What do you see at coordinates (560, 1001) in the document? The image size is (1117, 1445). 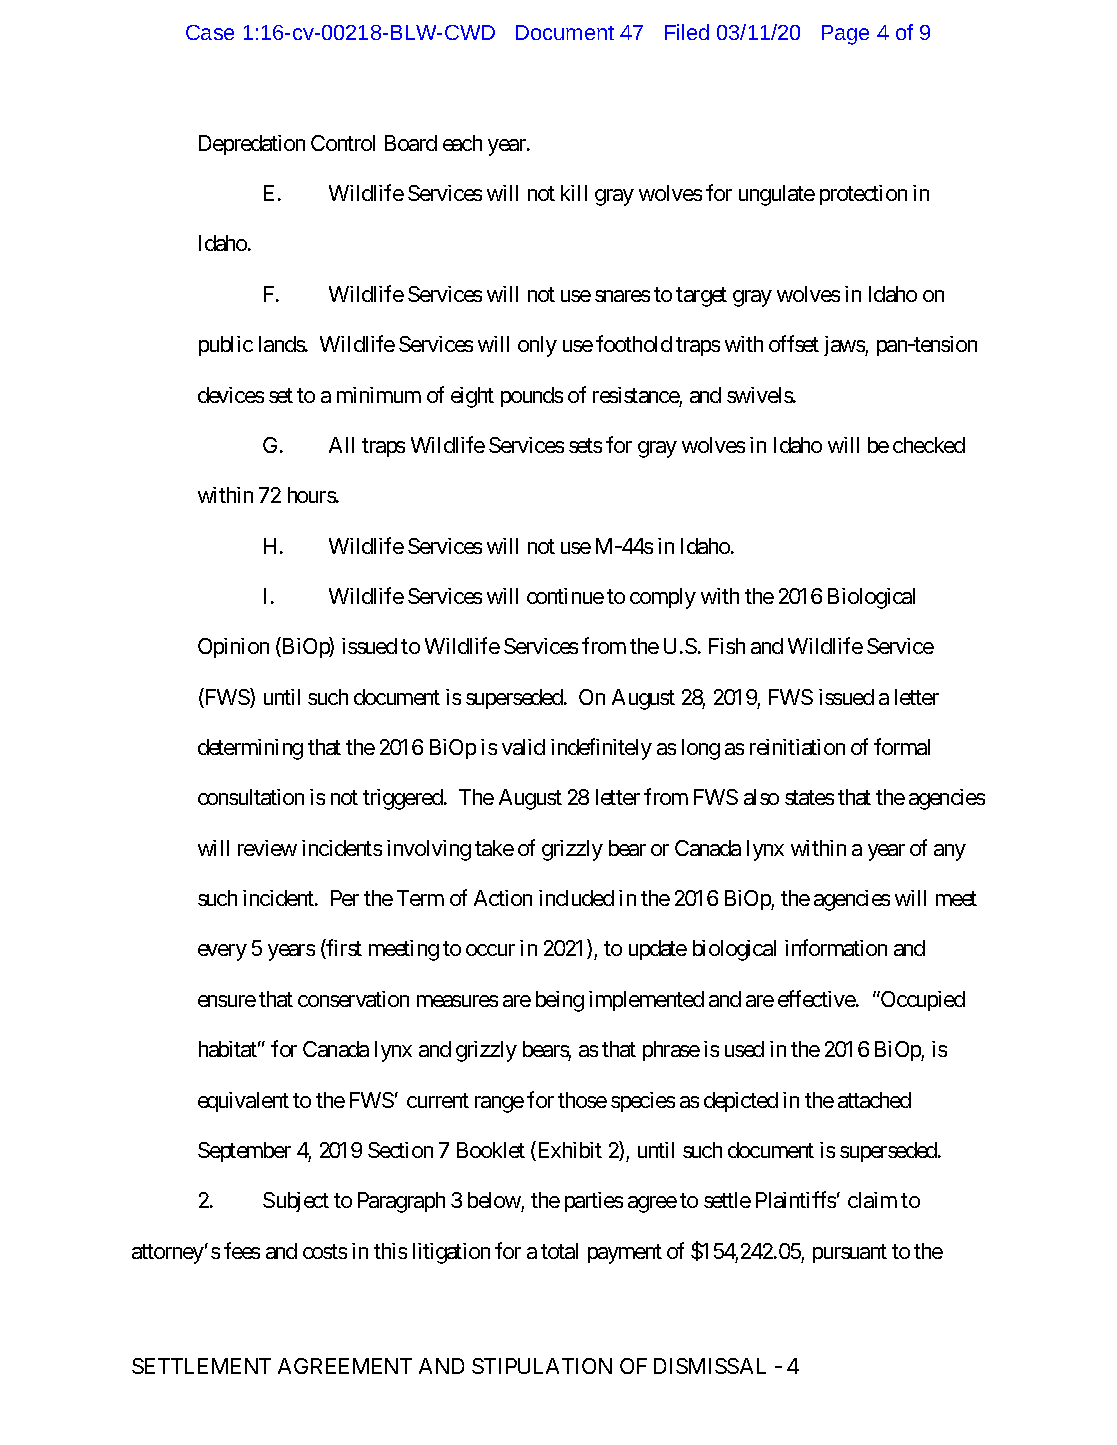 I see `being` at bounding box center [560, 1001].
